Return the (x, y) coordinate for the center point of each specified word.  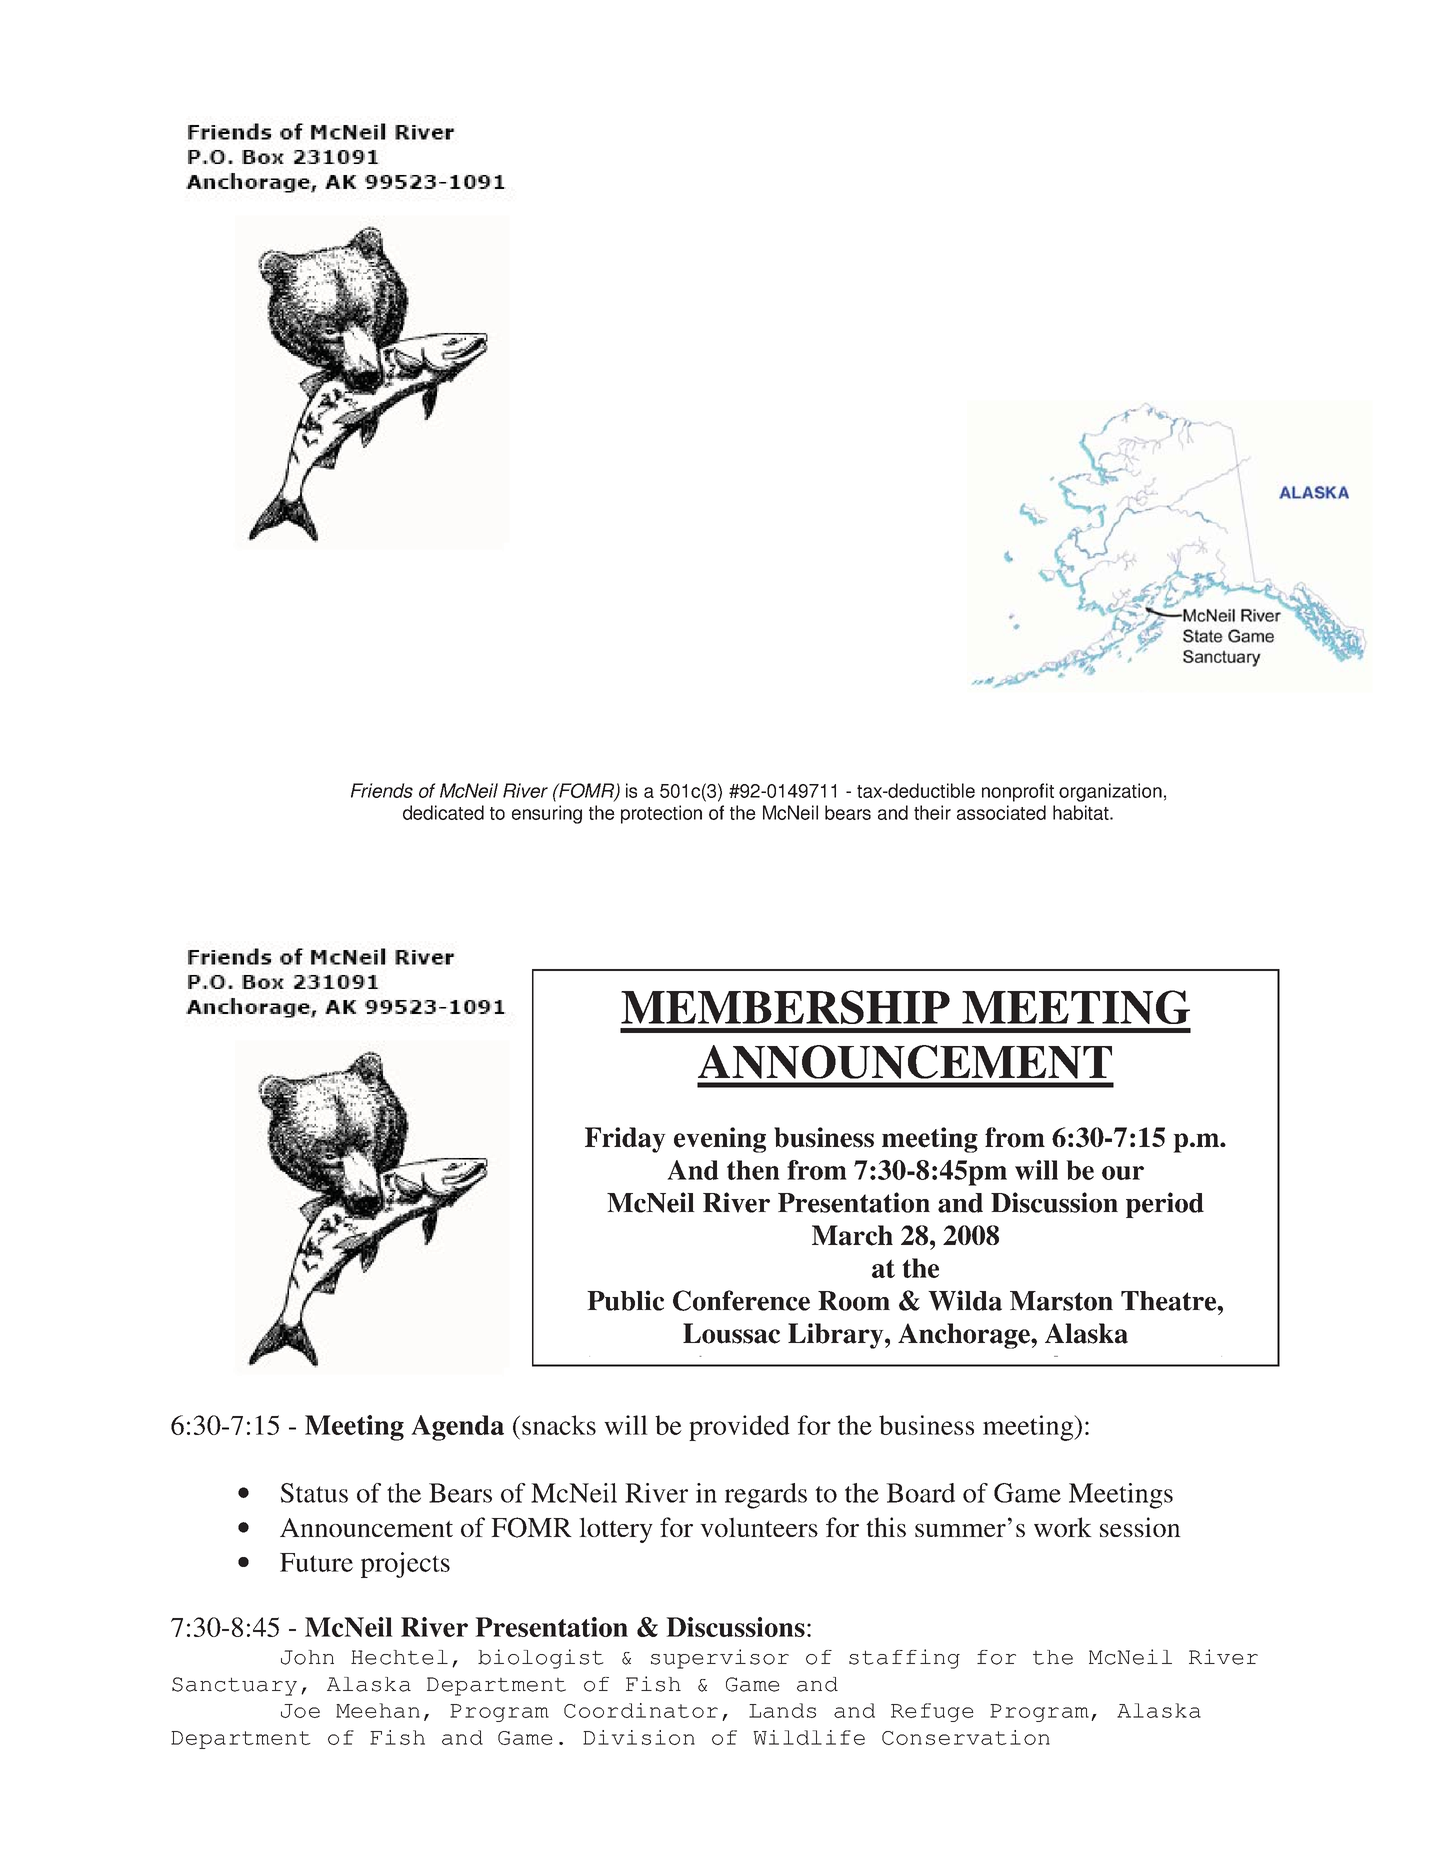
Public (625, 1300)
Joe (300, 1711)
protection (661, 814)
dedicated (443, 812)
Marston (1061, 1301)
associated (1001, 812)
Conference (741, 1300)
